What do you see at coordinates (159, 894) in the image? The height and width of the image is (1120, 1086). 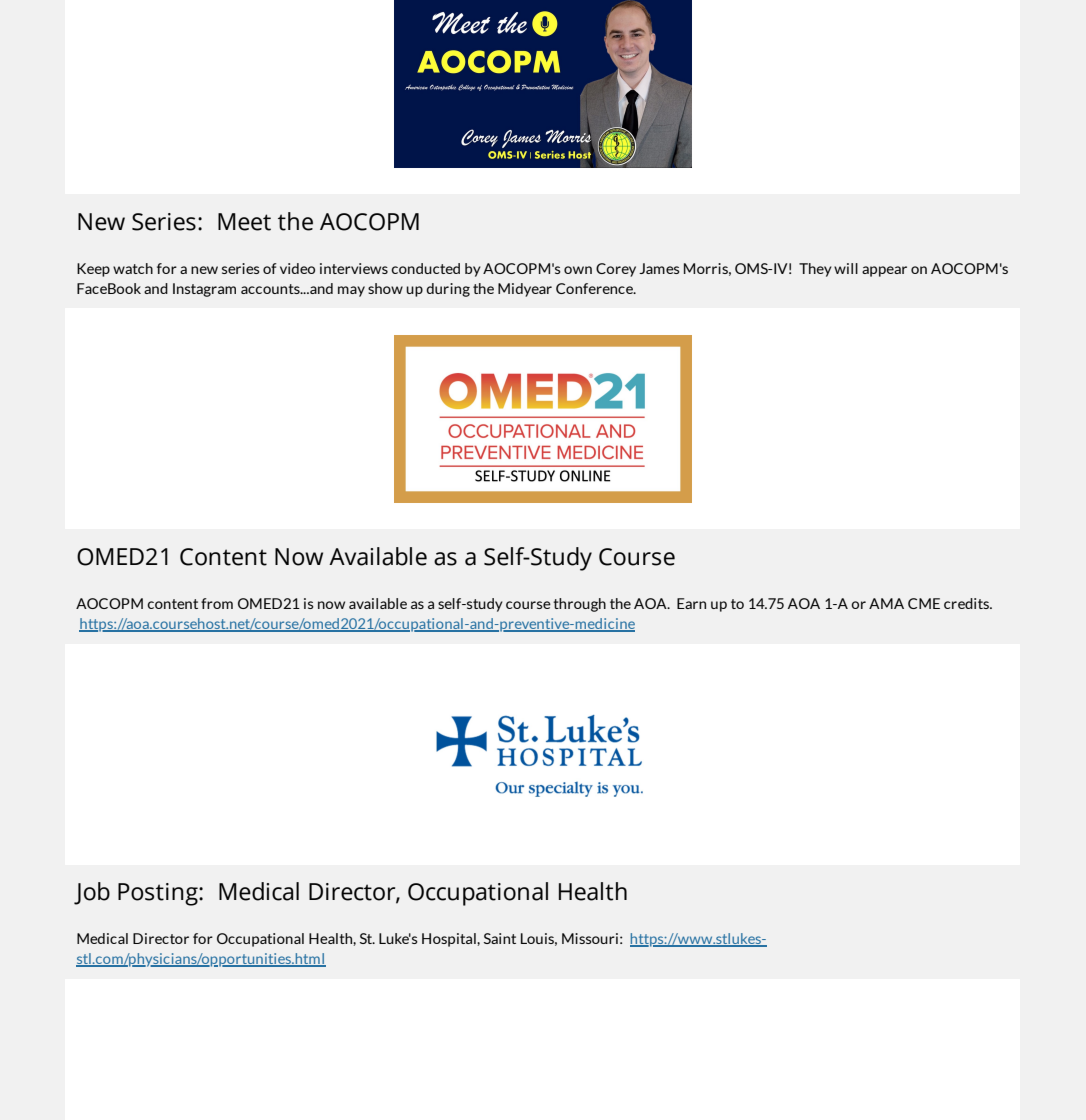 I see `Posting` at bounding box center [159, 894].
